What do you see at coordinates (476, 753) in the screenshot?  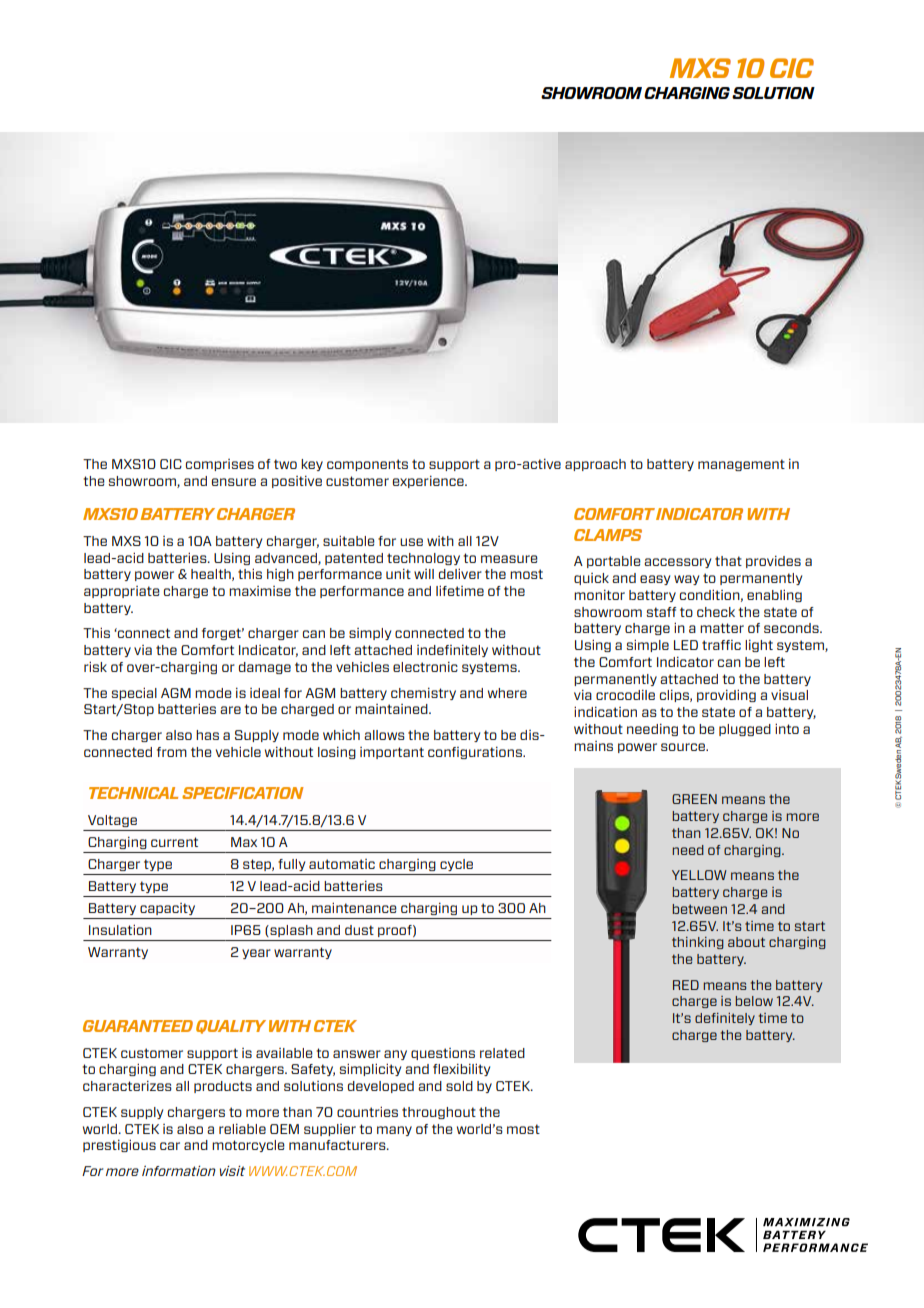 I see `configurations` at bounding box center [476, 753].
